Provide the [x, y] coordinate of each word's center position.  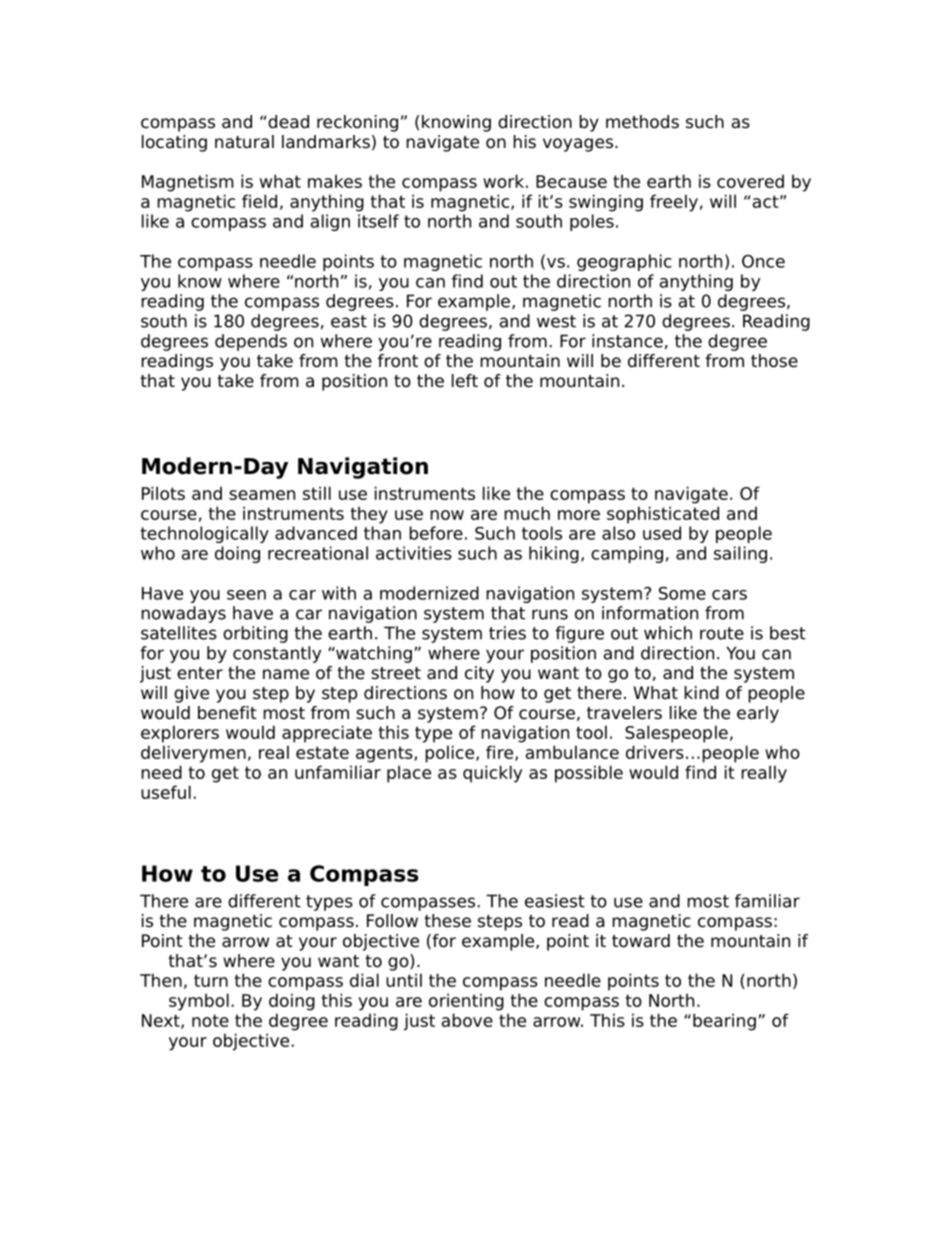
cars [729, 595]
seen [246, 595]
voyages [578, 145]
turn [211, 980]
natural [244, 142]
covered [750, 181]
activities [414, 553]
